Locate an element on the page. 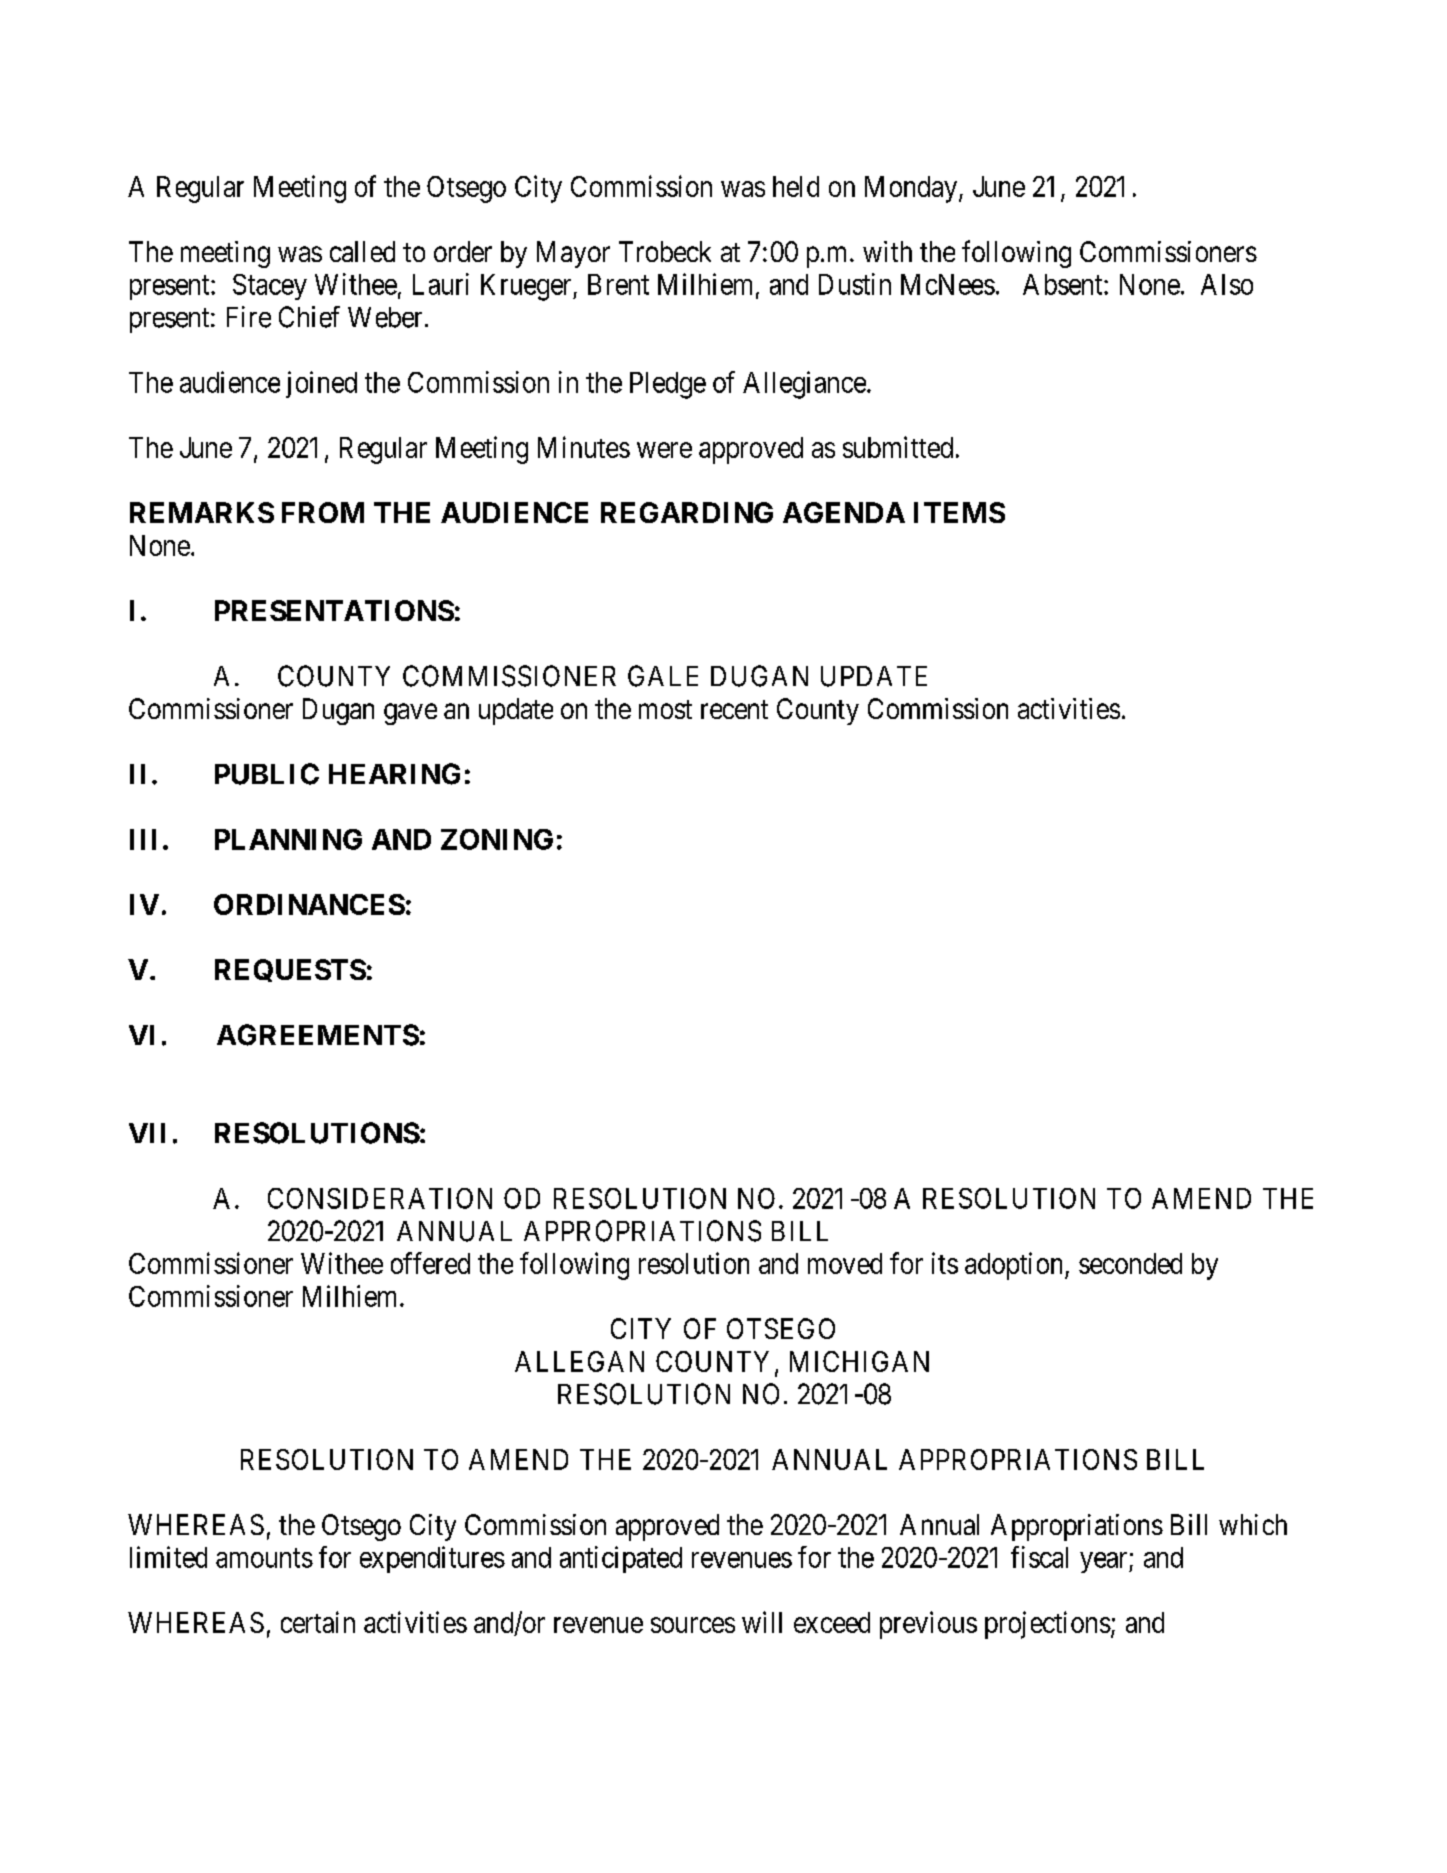 This page has width=1447, height=1873. Stacey is located at coordinates (270, 287).
